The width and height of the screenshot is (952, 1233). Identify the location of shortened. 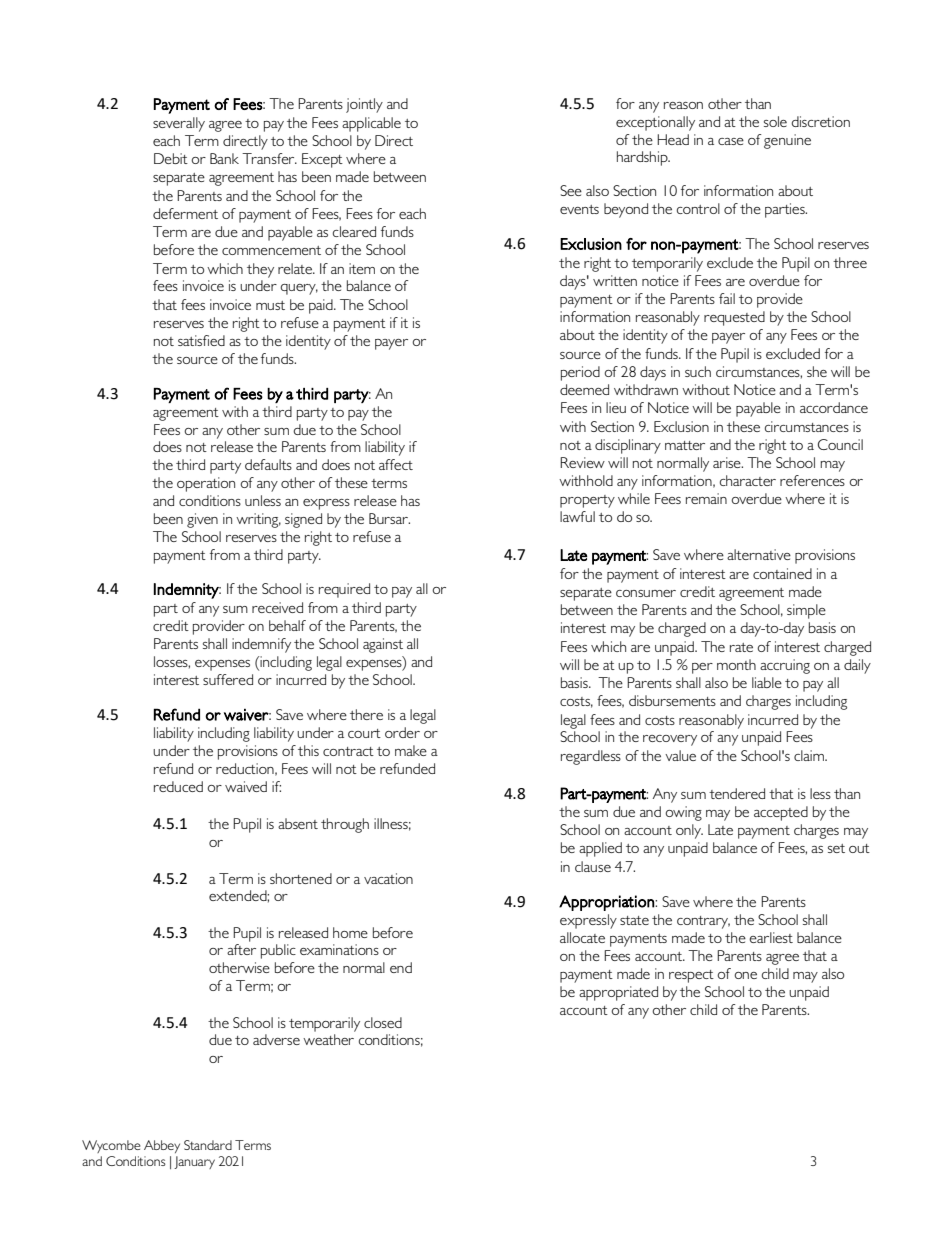
(301, 878).
